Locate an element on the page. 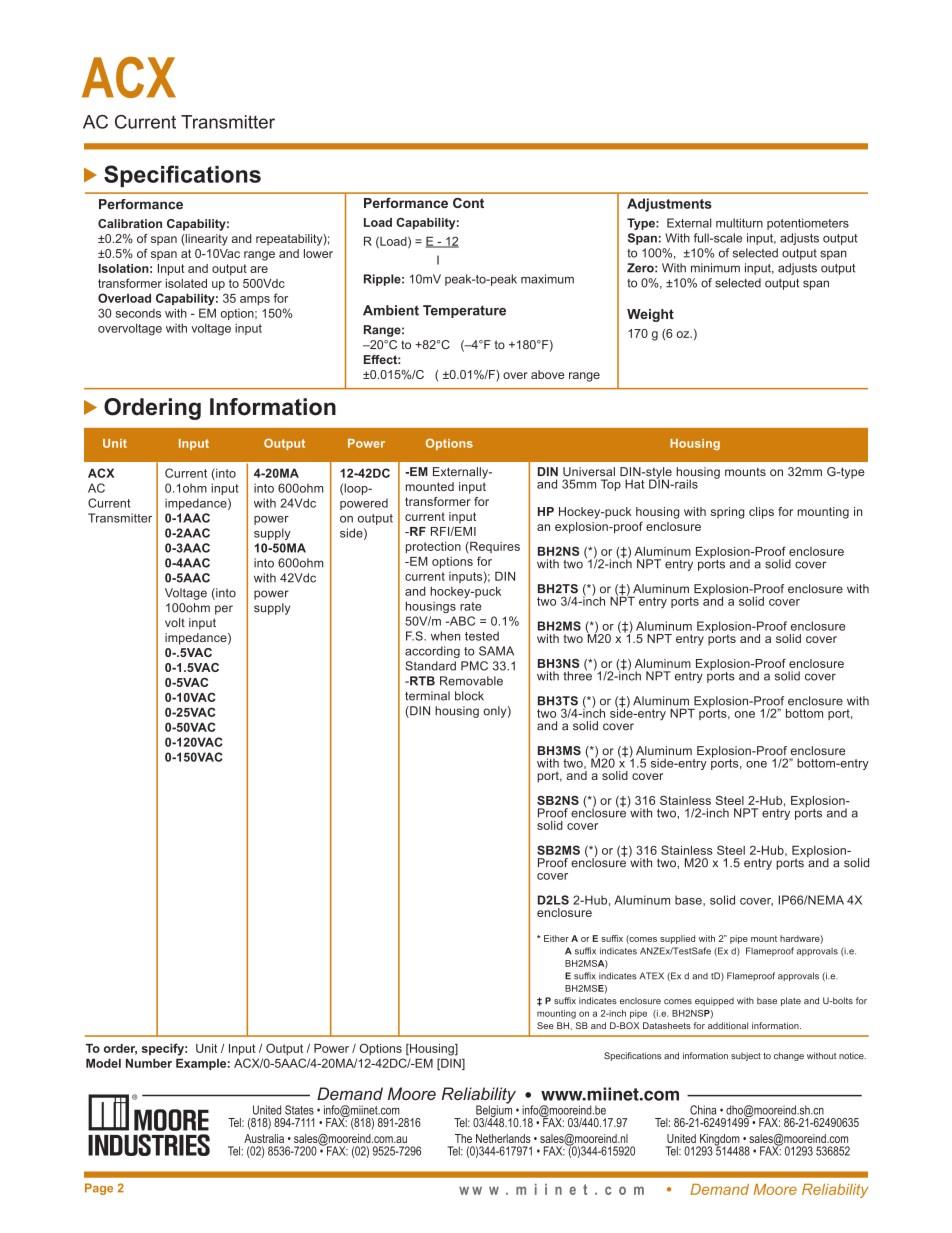 The image size is (952, 1233). RTB is located at coordinates (421, 681).
